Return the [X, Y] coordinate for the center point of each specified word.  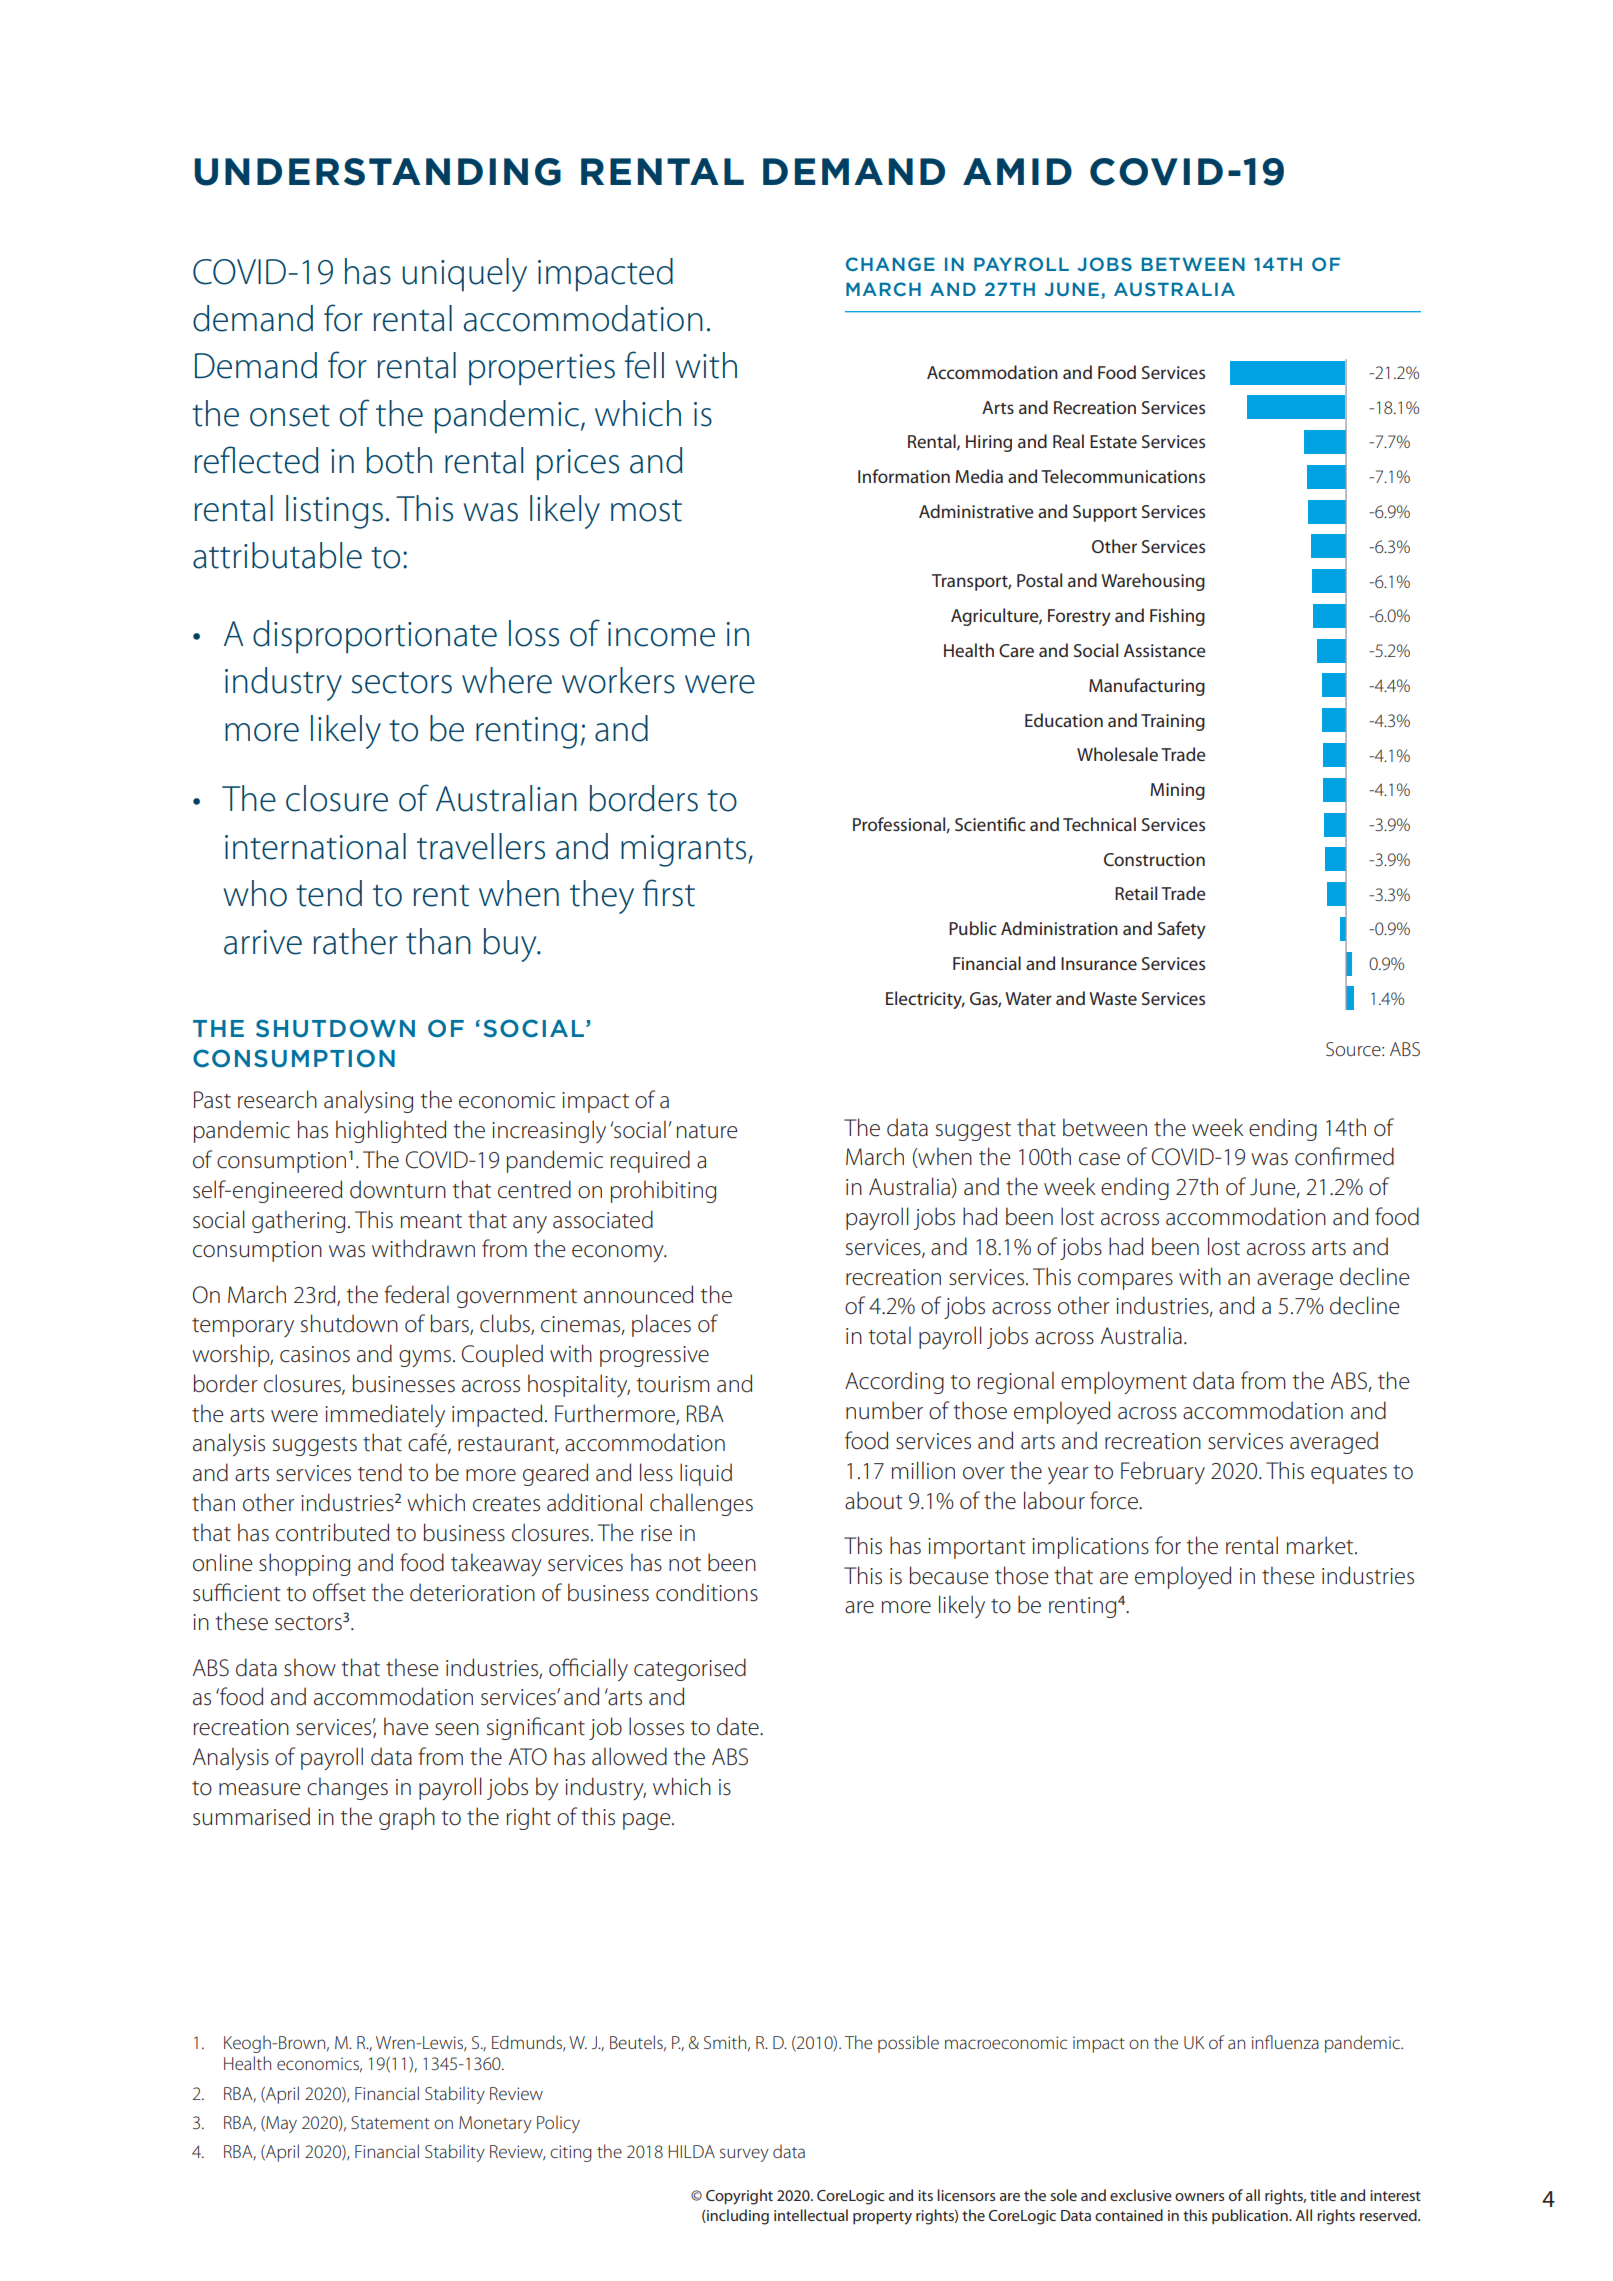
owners [1199, 2197]
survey [744, 2155]
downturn [398, 1189]
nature [707, 1131]
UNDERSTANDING [377, 172]
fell [644, 365]
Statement [390, 2122]
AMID [1017, 171]
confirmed [1344, 1156]
